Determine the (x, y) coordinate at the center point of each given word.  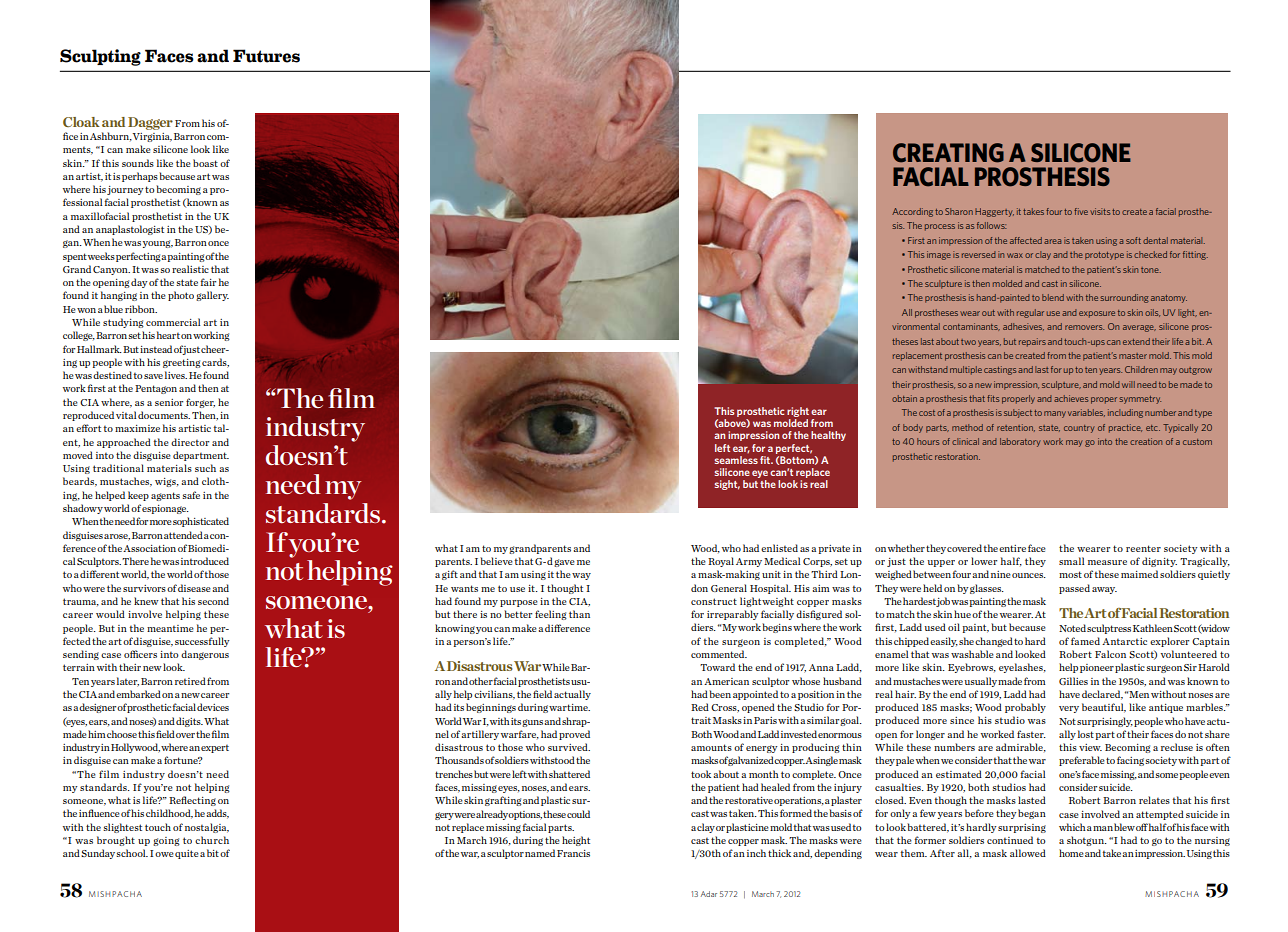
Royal (721, 562)
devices (213, 707)
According (912, 212)
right (798, 413)
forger (200, 403)
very (1069, 709)
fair (208, 282)
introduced (205, 561)
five (1081, 211)
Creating (948, 153)
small (1072, 561)
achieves (1071, 398)
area (1052, 241)
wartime (569, 707)
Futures (266, 56)
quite (187, 854)
